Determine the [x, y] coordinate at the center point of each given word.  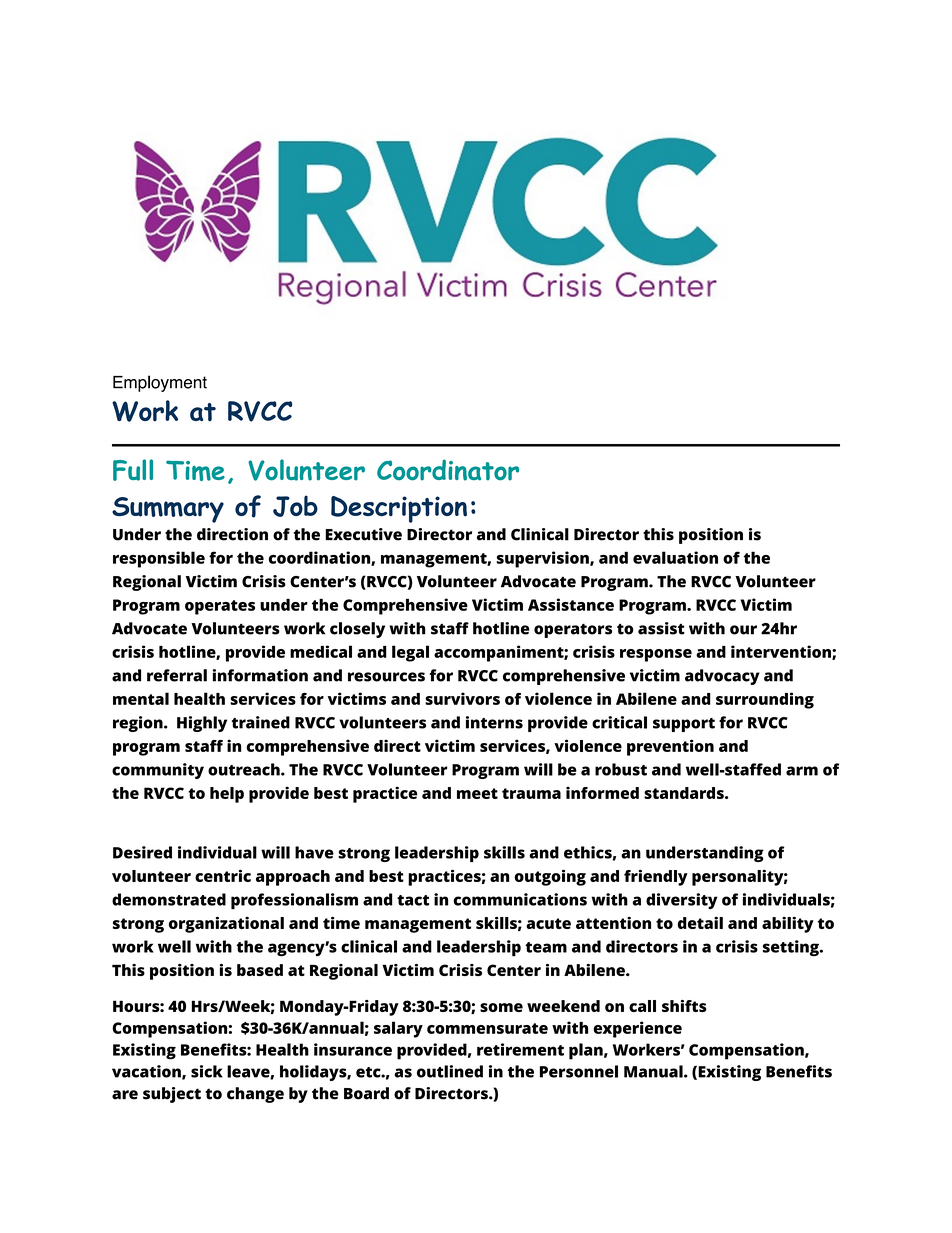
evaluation [675, 557]
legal [410, 653]
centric [223, 875]
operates [220, 607]
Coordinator [448, 470]
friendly [656, 877]
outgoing [550, 877]
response [656, 655]
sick [207, 1071]
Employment [160, 383]
